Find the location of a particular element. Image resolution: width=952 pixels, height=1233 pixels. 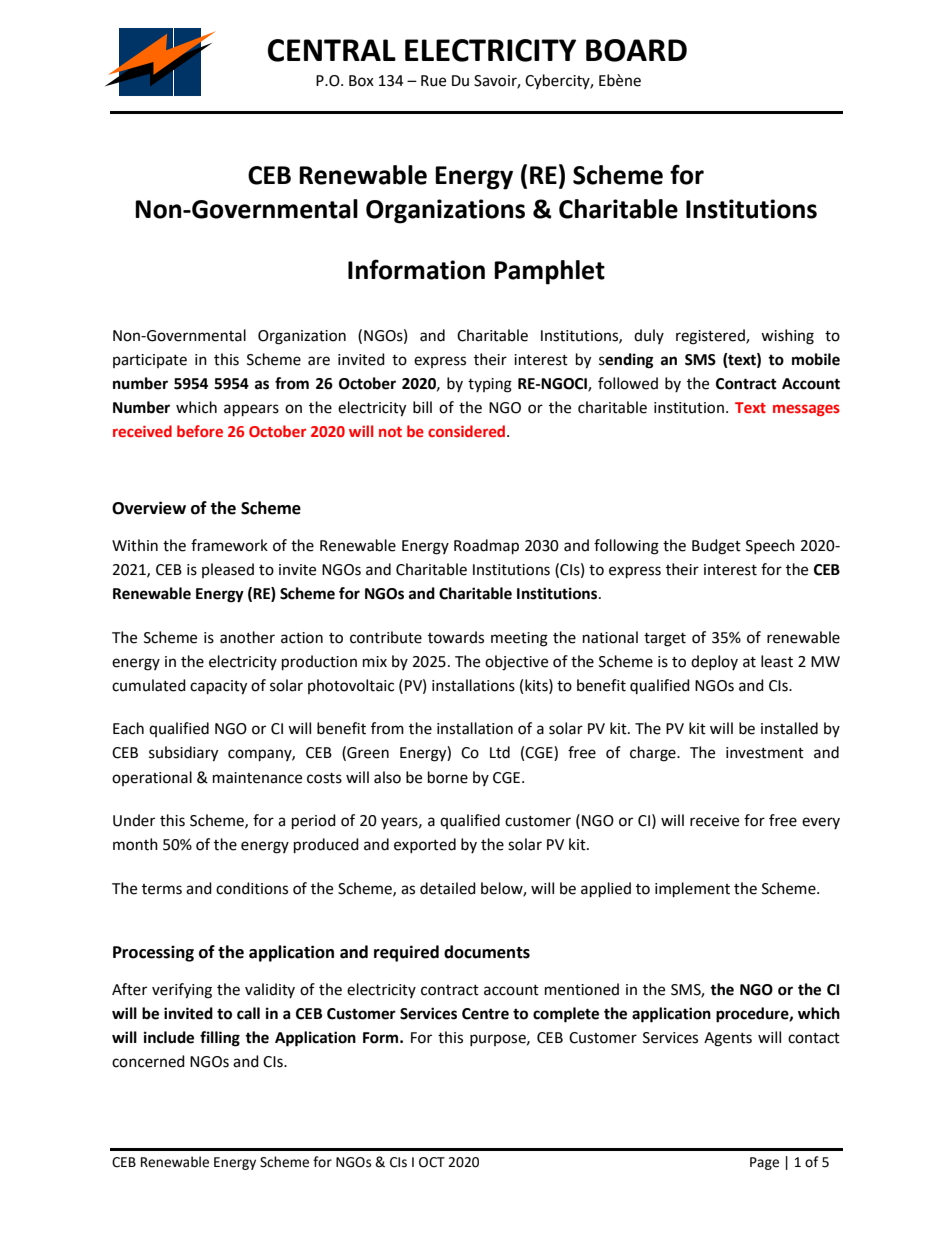

Rue is located at coordinates (433, 81).
